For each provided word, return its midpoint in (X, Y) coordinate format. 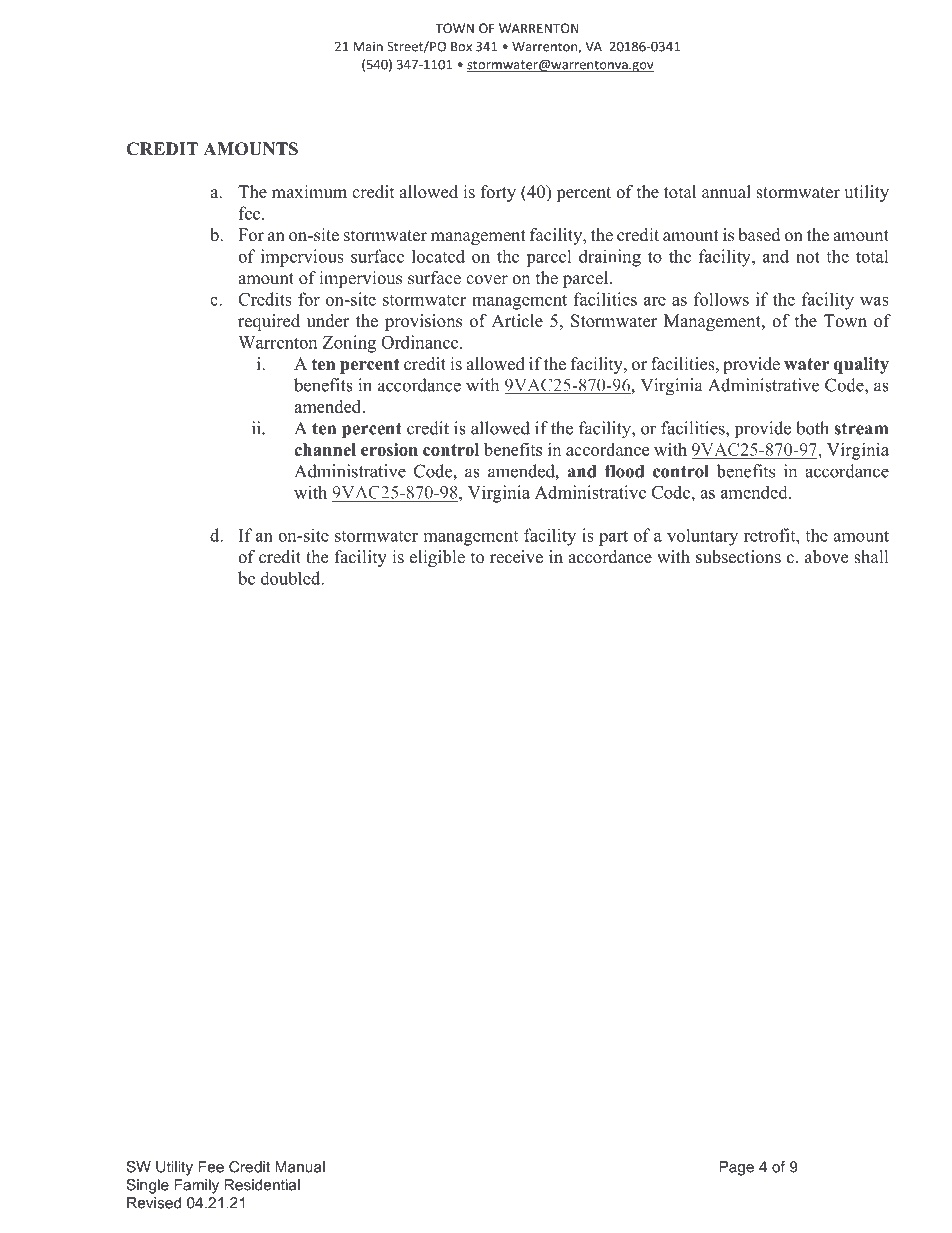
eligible (437, 558)
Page (736, 1168)
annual (726, 192)
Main (368, 46)
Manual (300, 1167)
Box (461, 47)
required (269, 322)
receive (516, 557)
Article (517, 321)
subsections (738, 557)
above (826, 557)
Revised (154, 1203)
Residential (262, 1185)
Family (196, 1186)
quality (861, 365)
